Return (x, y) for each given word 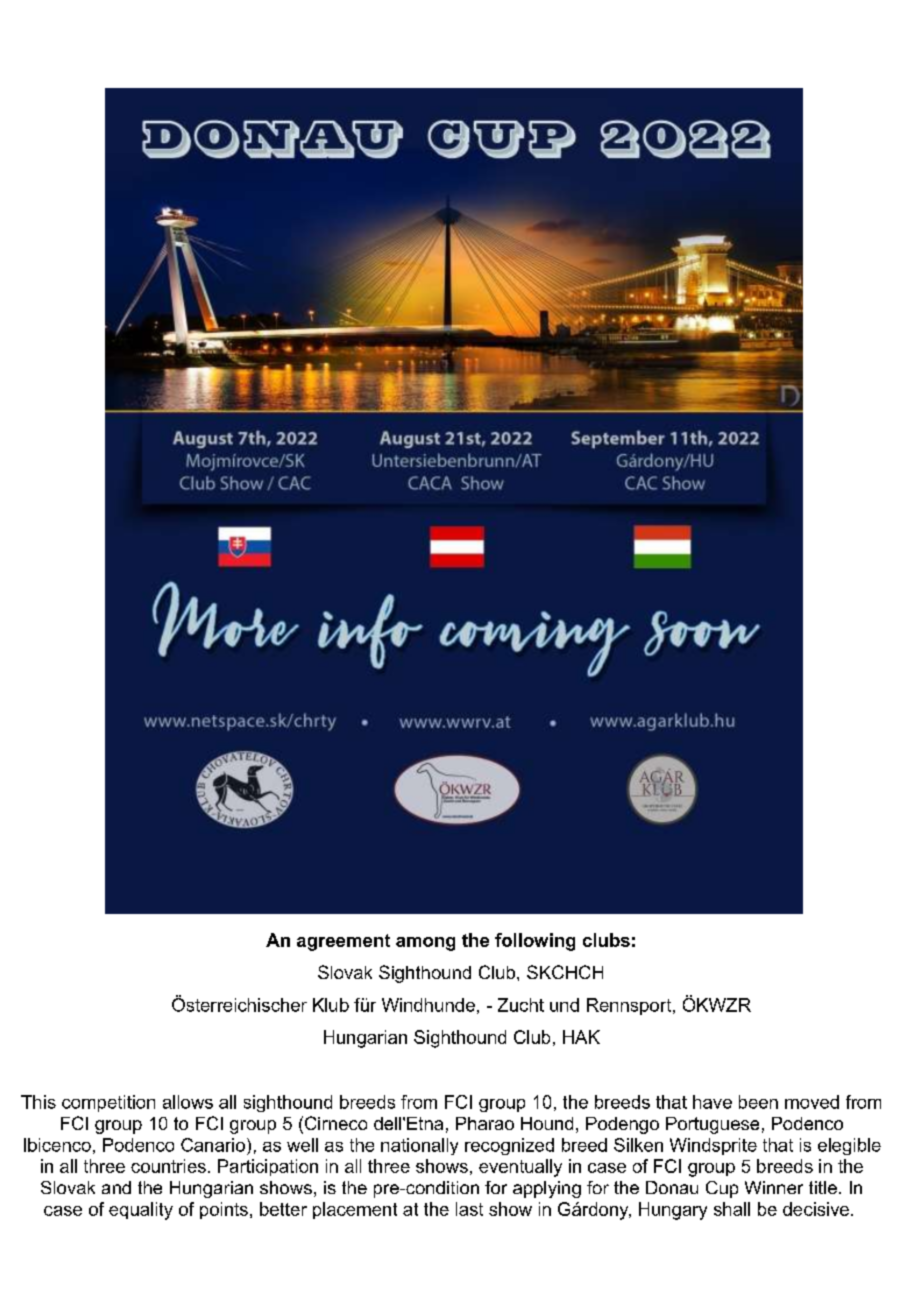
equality (141, 1211)
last (469, 1209)
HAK (581, 1037)
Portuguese (712, 1125)
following (535, 942)
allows (188, 1102)
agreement (343, 942)
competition (108, 1103)
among (425, 944)
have (712, 1102)
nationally (419, 1146)
